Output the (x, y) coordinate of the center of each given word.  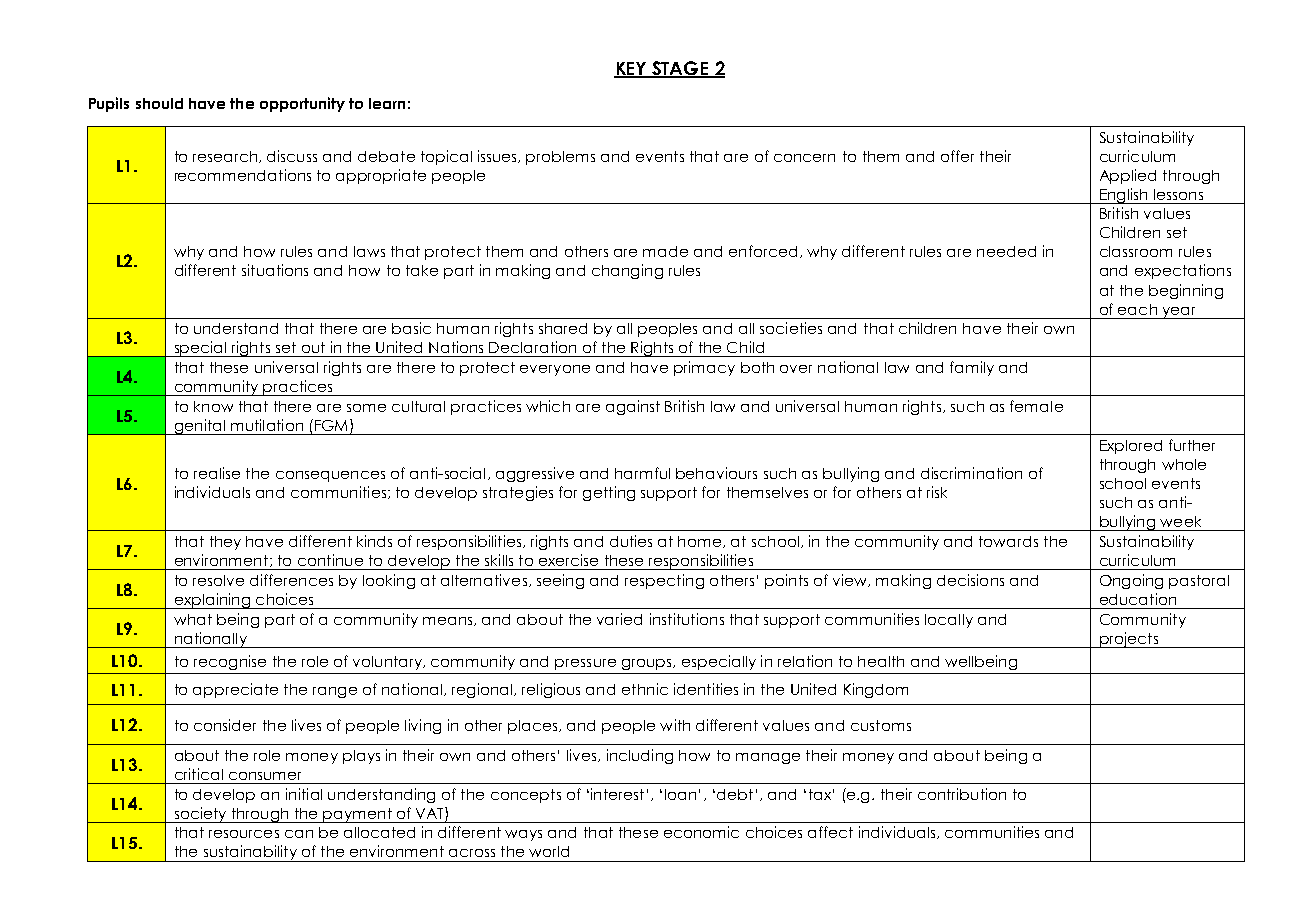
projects (1128, 640)
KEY (631, 69)
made (665, 251)
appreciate (235, 690)
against (633, 407)
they (225, 543)
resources (244, 834)
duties (631, 541)
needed (1006, 251)
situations (275, 270)
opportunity (302, 104)
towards (1008, 541)
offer (957, 156)
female (1036, 406)
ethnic (645, 689)
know (213, 406)
